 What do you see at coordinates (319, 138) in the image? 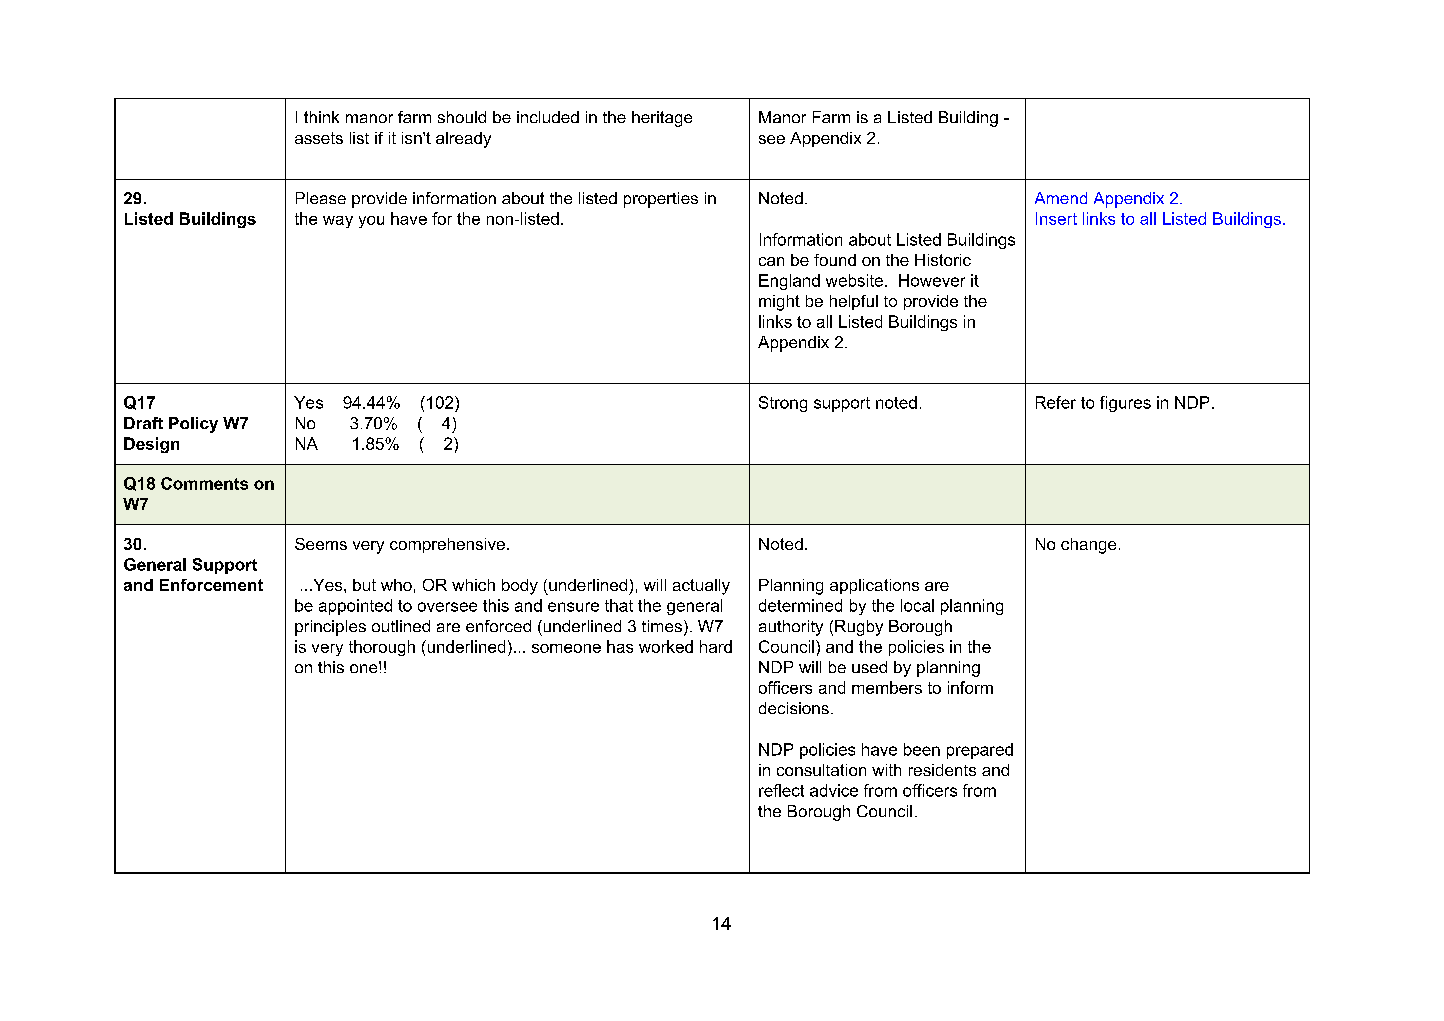
I see `assets` at bounding box center [319, 138].
